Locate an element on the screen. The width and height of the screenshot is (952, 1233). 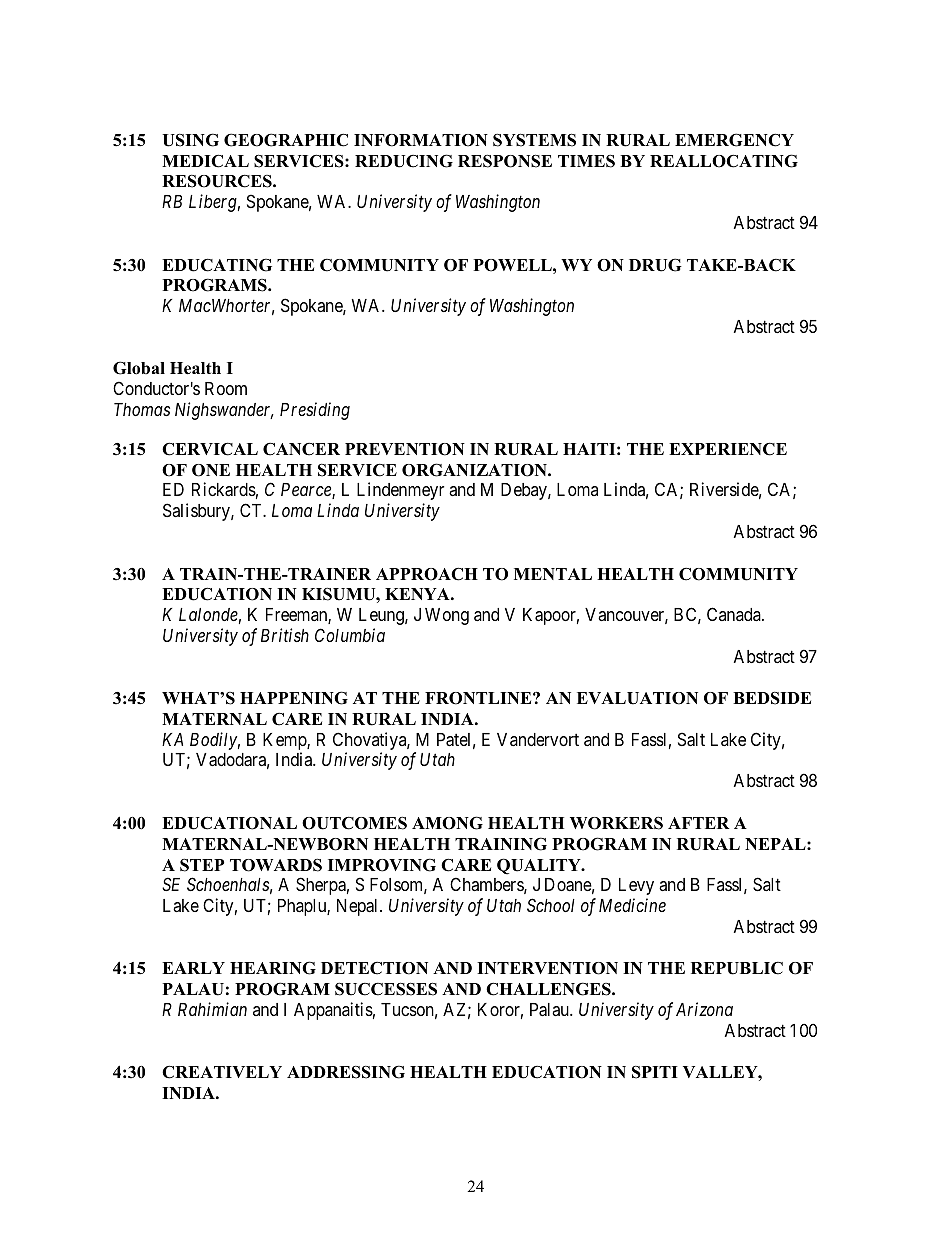
Wong is located at coordinates (447, 616).
